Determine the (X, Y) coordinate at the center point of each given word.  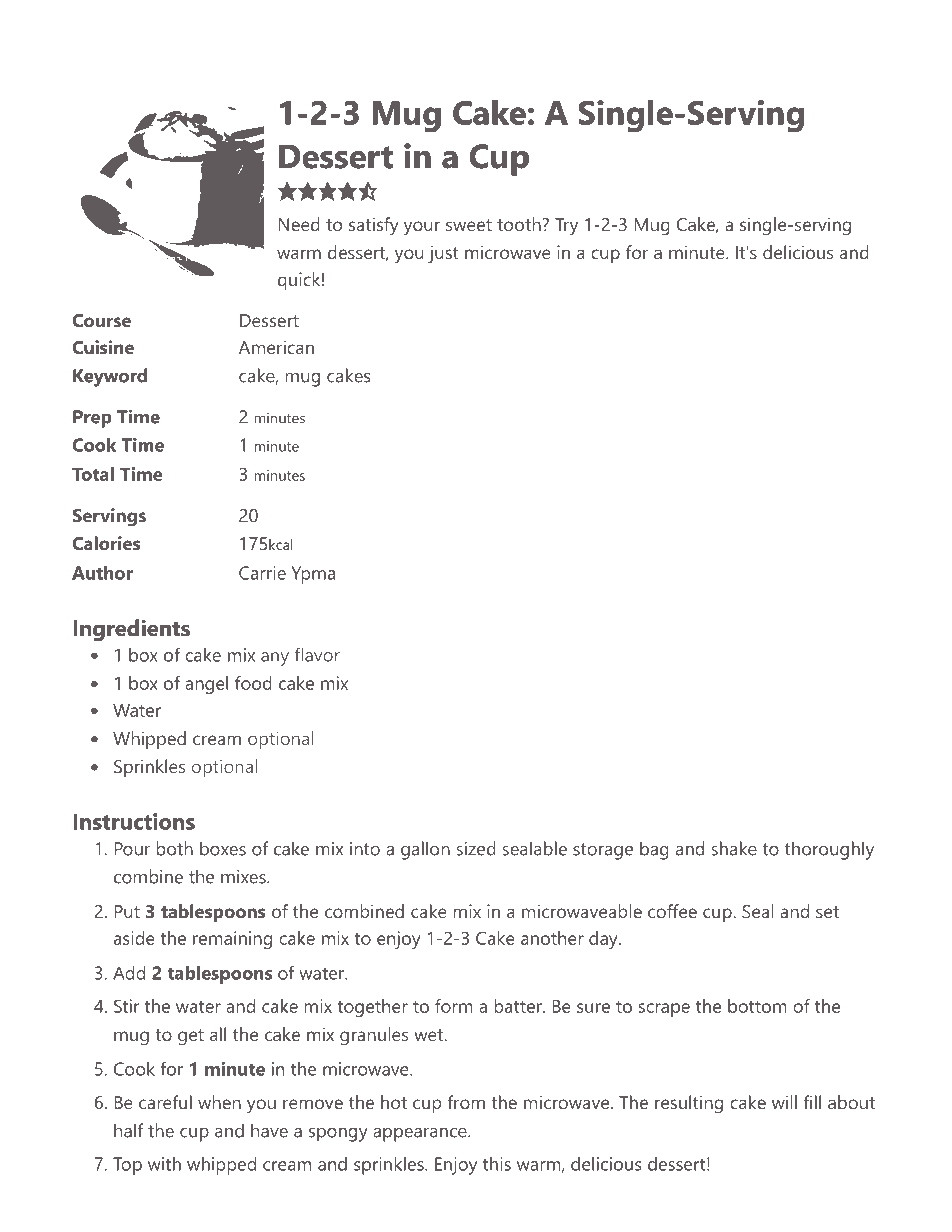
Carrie (262, 573)
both (174, 848)
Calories (106, 543)
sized (476, 848)
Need (299, 224)
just (443, 254)
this (497, 1164)
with (164, 1164)
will (784, 1102)
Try (566, 227)
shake (734, 848)
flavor (317, 655)
